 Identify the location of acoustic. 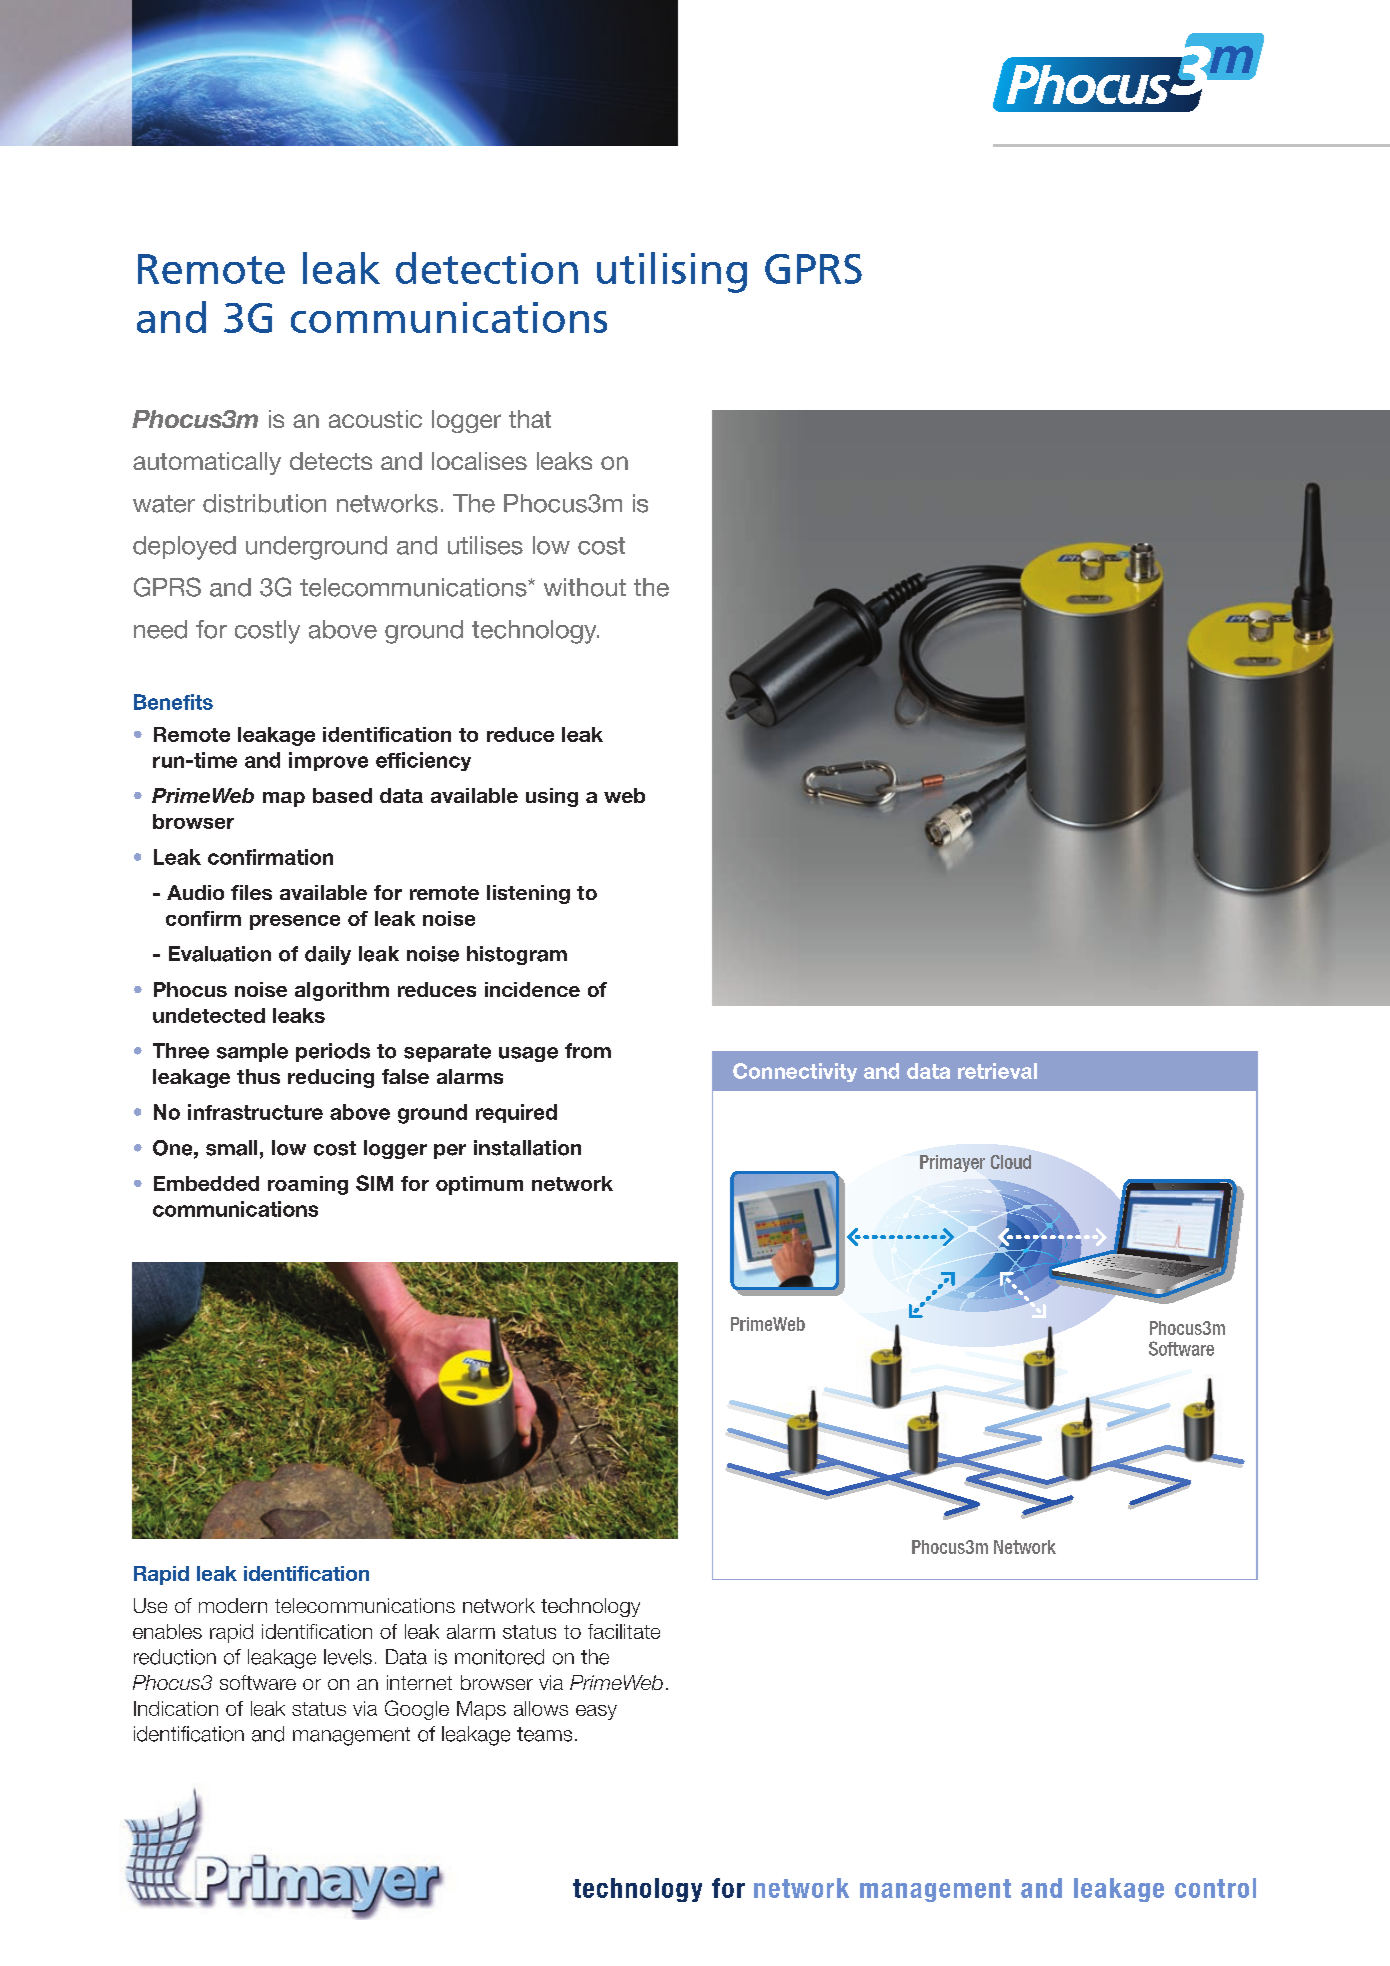
(375, 419).
